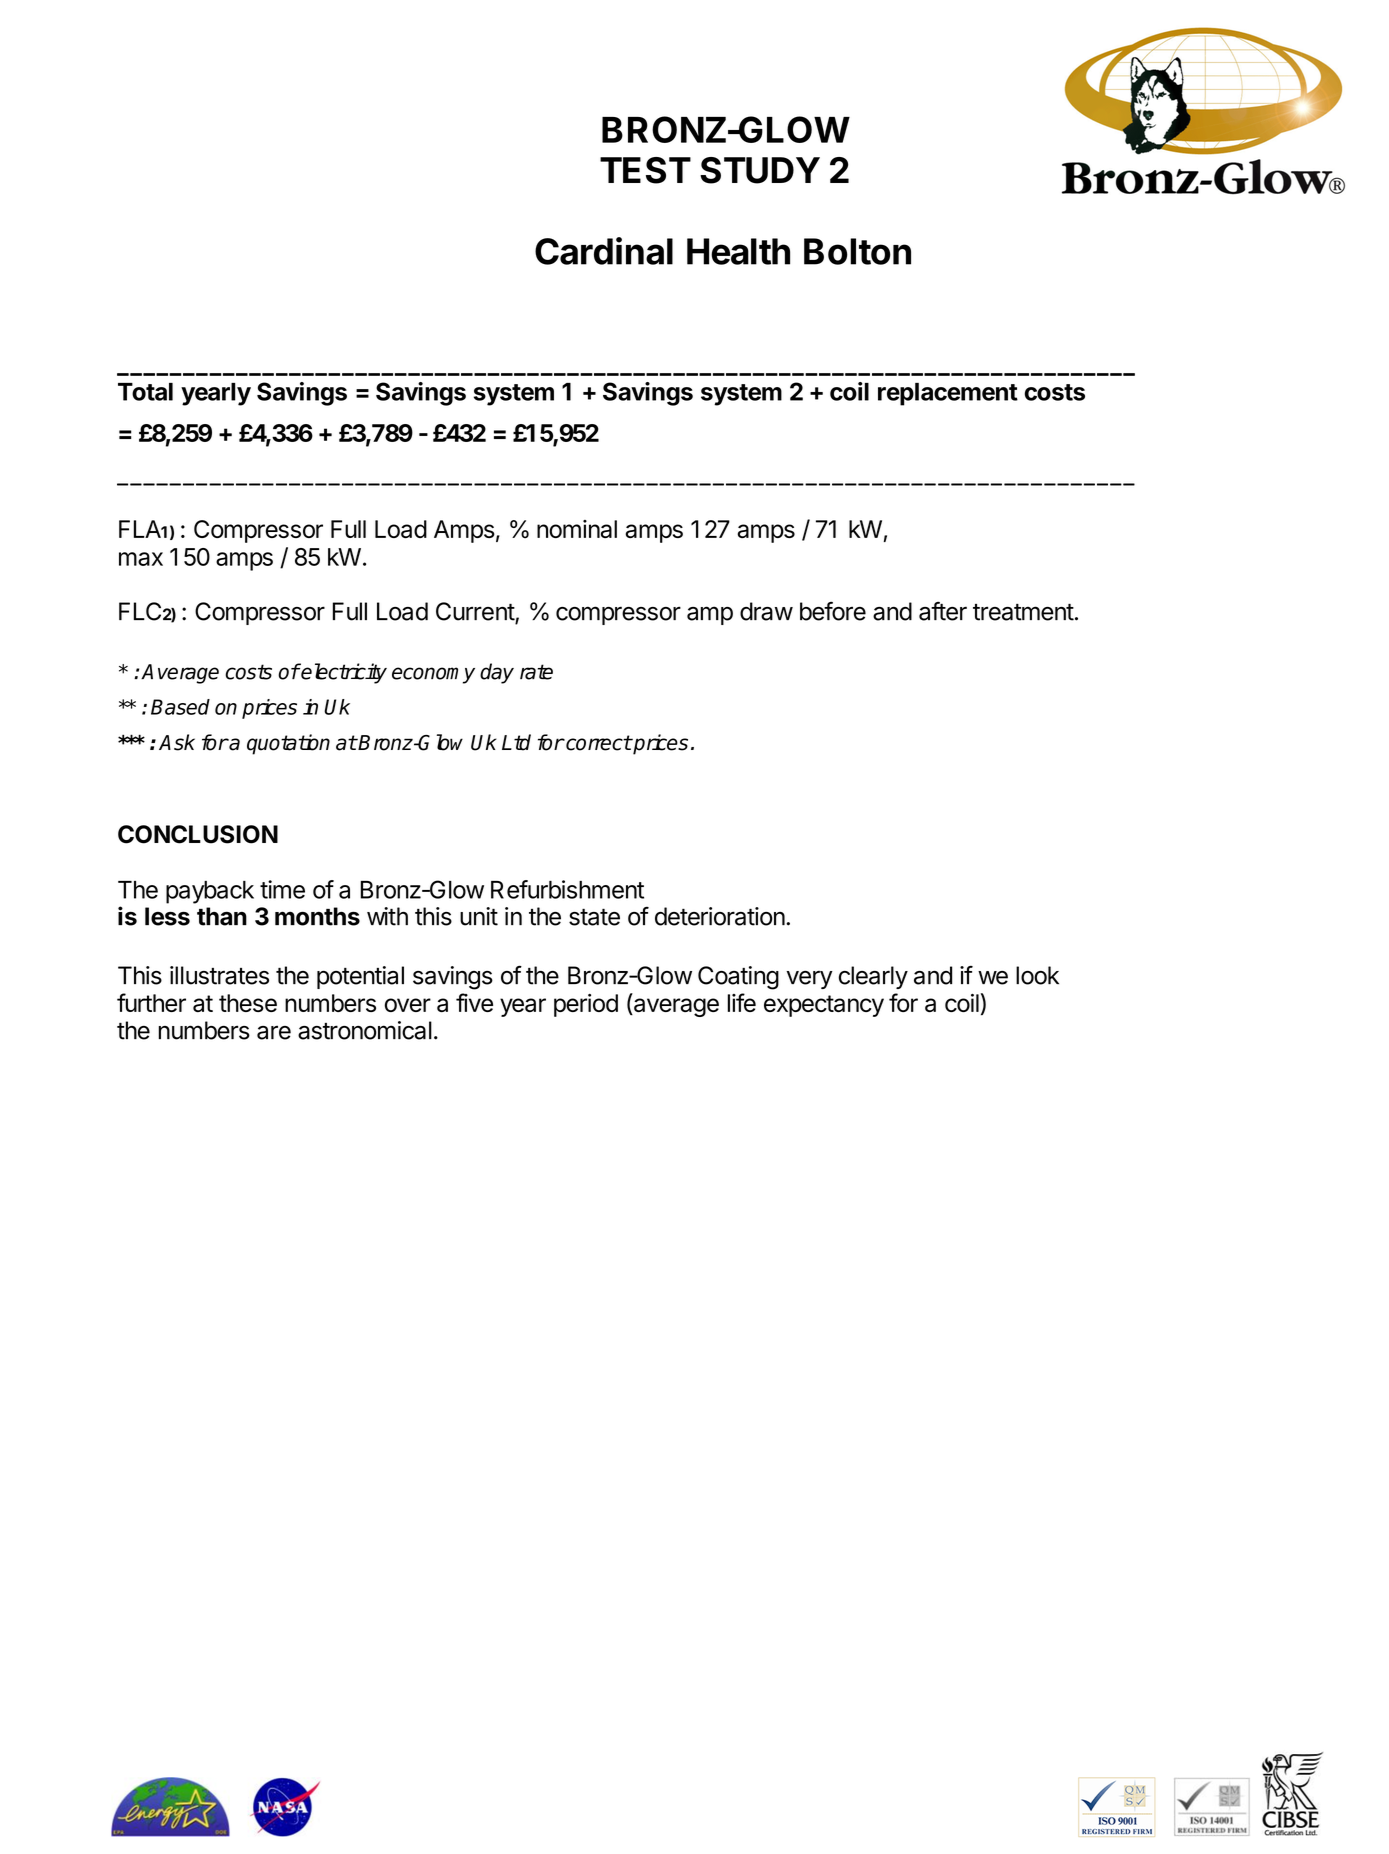 The width and height of the document is (1389, 1854). I want to click on TEST, so click(645, 170).
